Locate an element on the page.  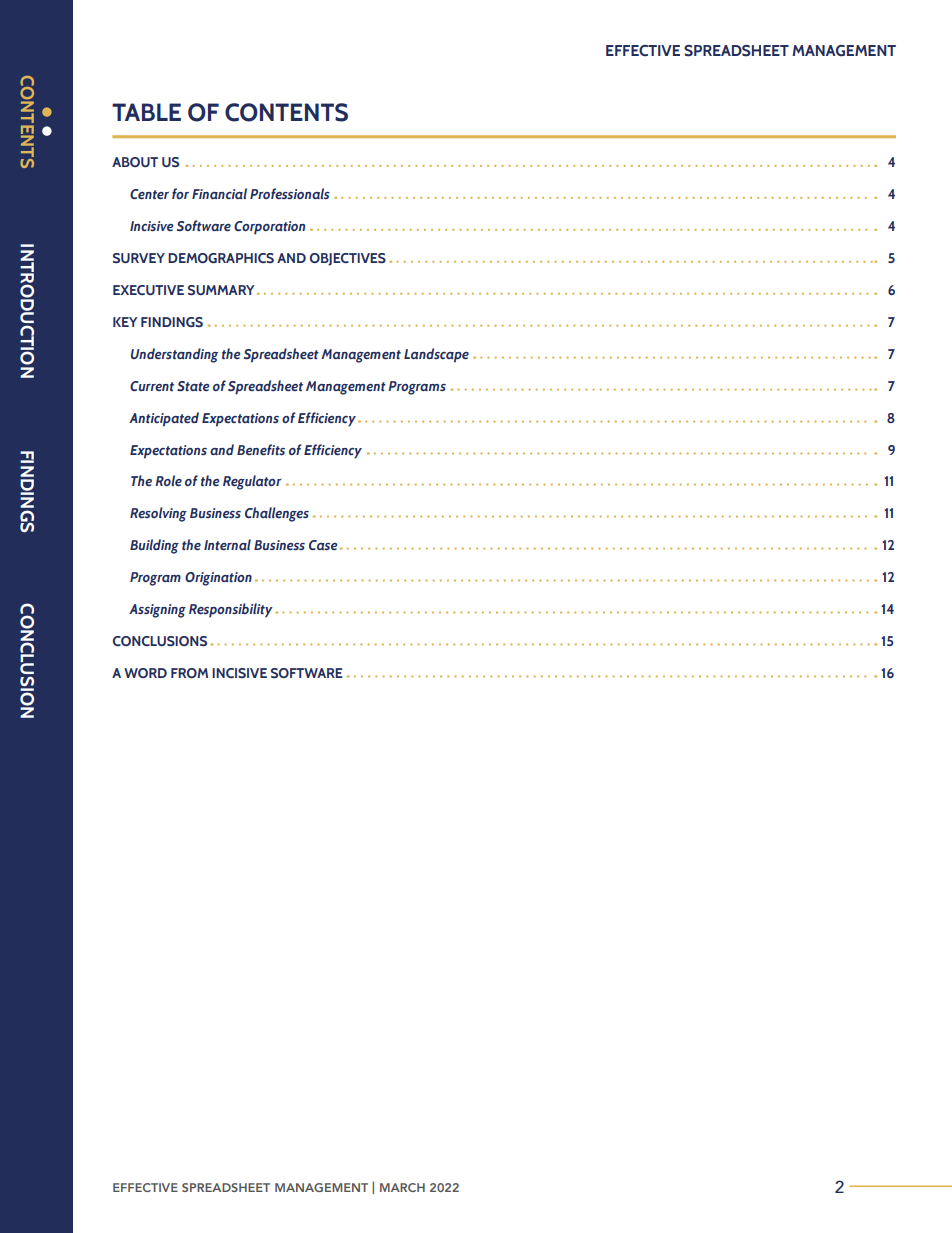
OBJECTIVES is located at coordinates (348, 259).
